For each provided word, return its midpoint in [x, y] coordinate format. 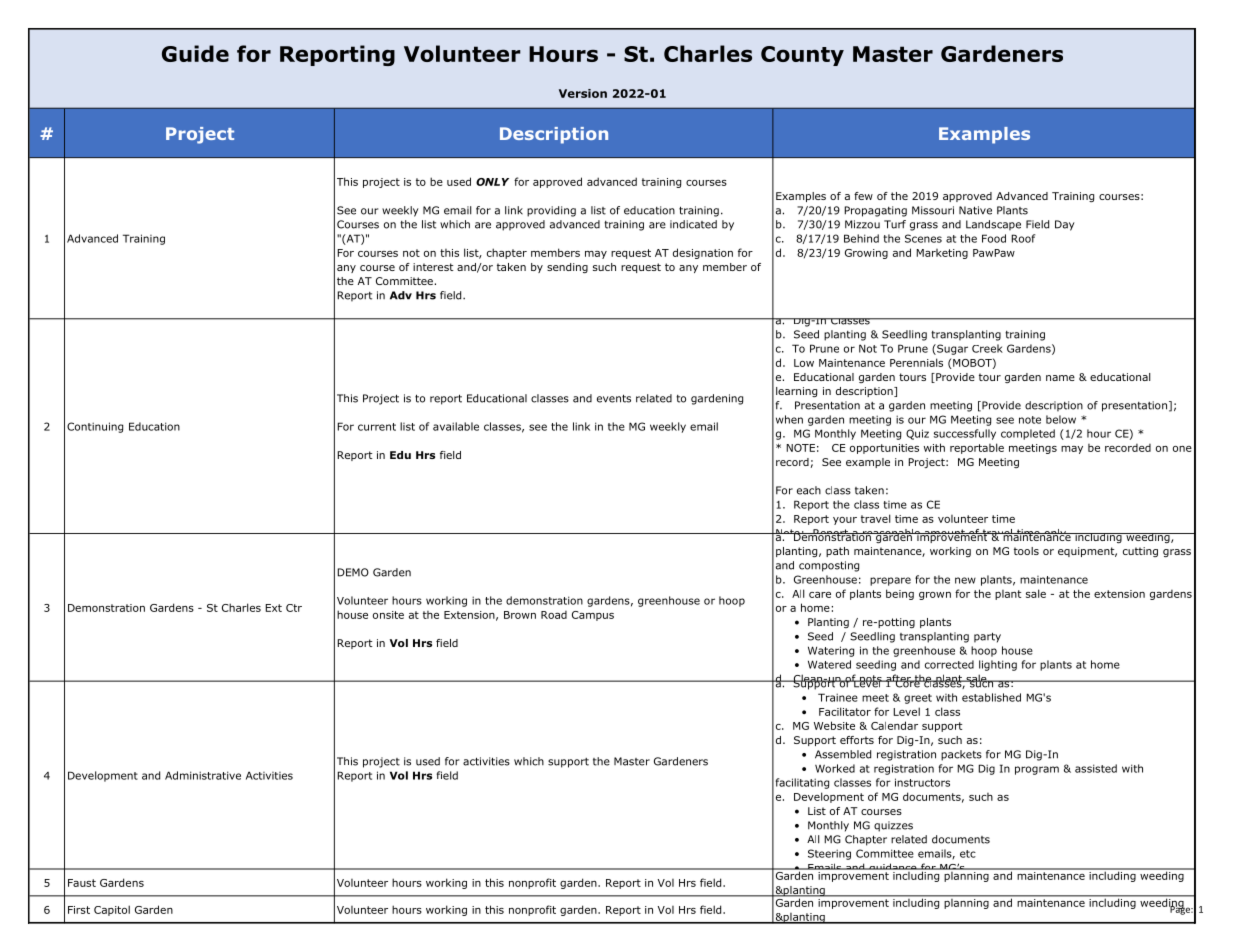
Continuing [95, 427]
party [987, 637]
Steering [829, 854]
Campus [593, 616]
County [802, 56]
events [614, 398]
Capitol [112, 910]
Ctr [294, 608]
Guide [195, 53]
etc [968, 854]
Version [583, 93]
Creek [987, 348]
